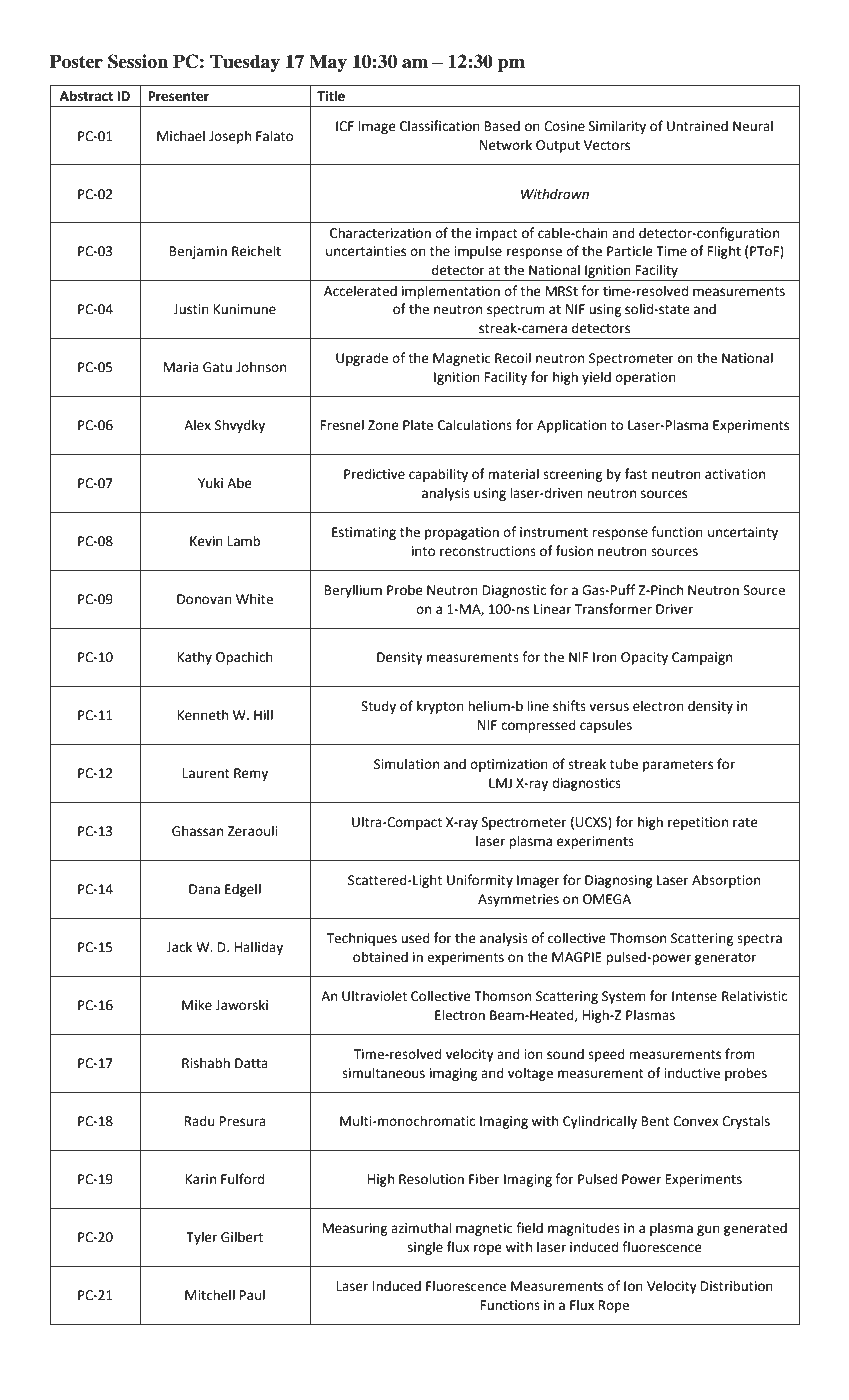 Image resolution: width=849 pixels, height=1400 pixels. I want to click on Kathy, so click(195, 658).
